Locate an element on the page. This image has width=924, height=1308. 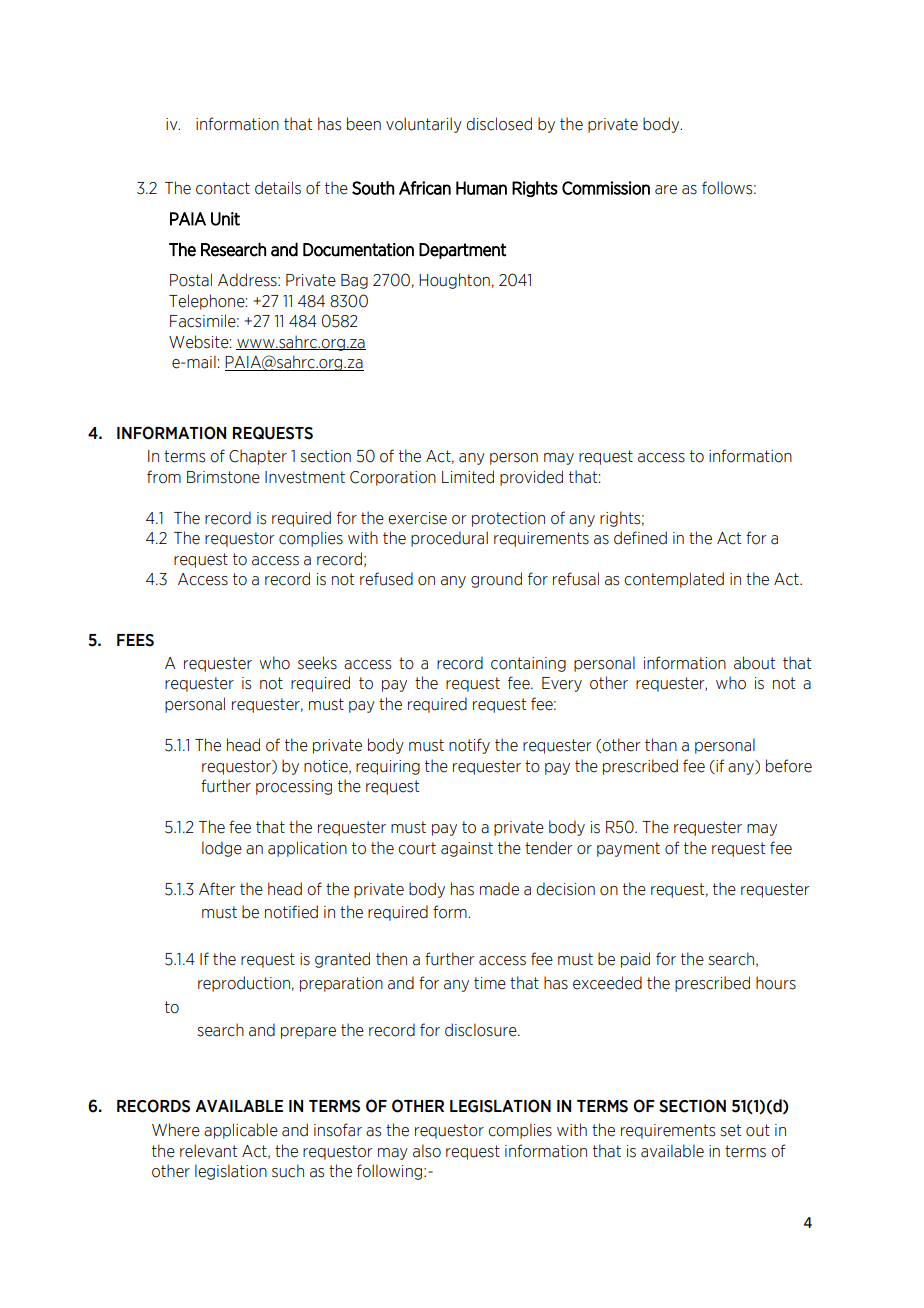
payment is located at coordinates (628, 849).
